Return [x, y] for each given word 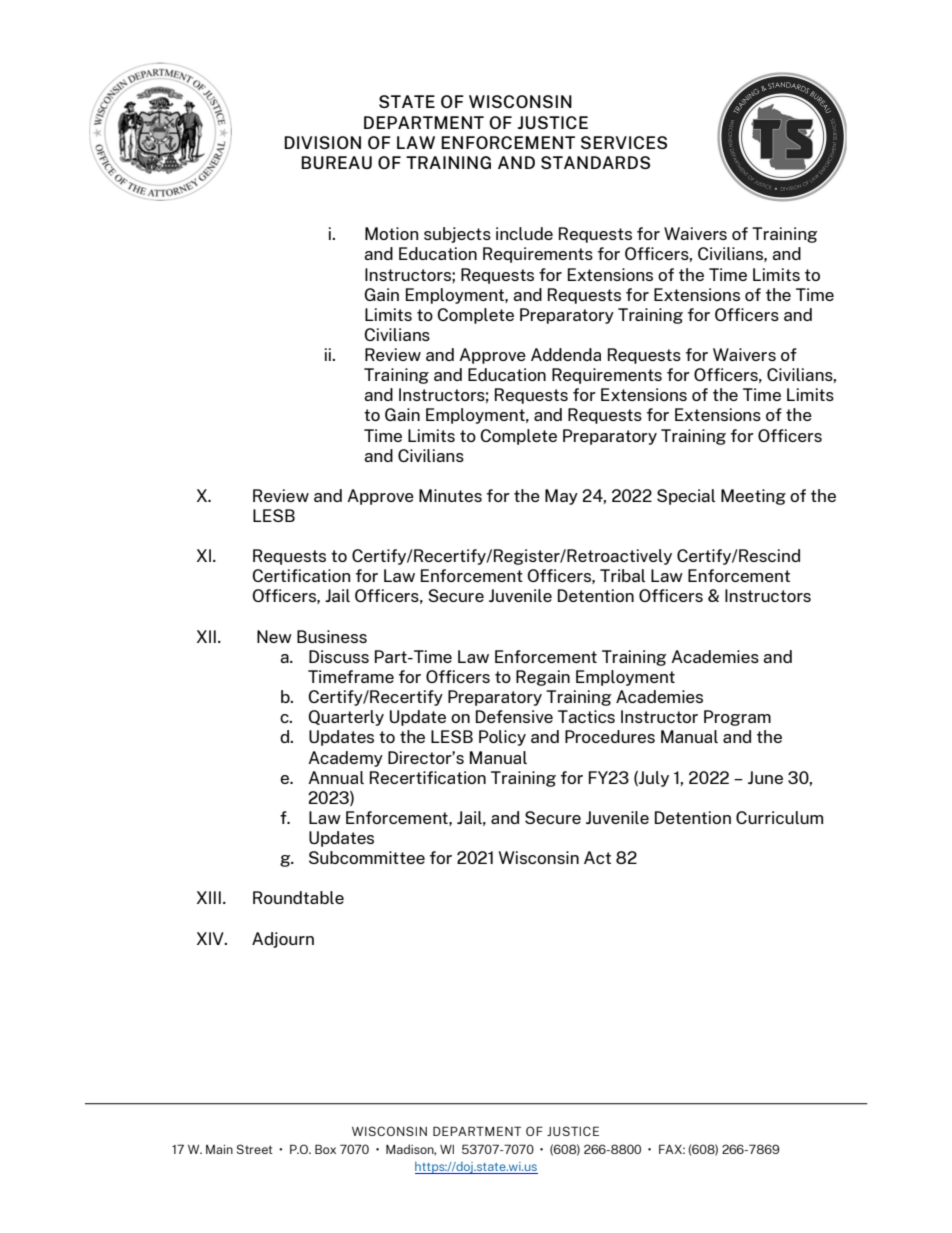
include [524, 233]
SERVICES [624, 142]
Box [325, 1149]
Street [255, 1149]
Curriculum [779, 817]
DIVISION [322, 142]
